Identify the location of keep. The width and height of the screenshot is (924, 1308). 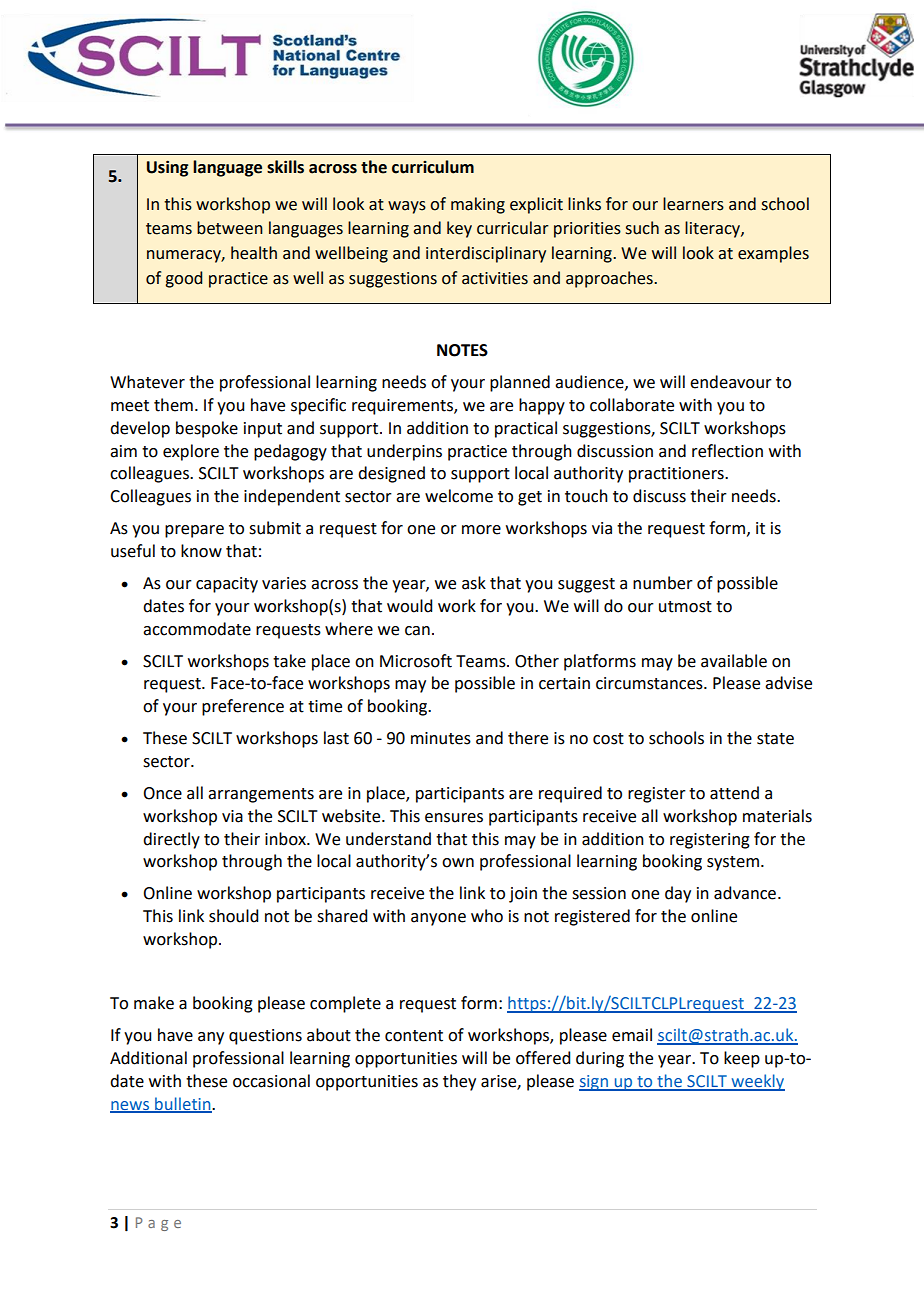
(742, 1059).
